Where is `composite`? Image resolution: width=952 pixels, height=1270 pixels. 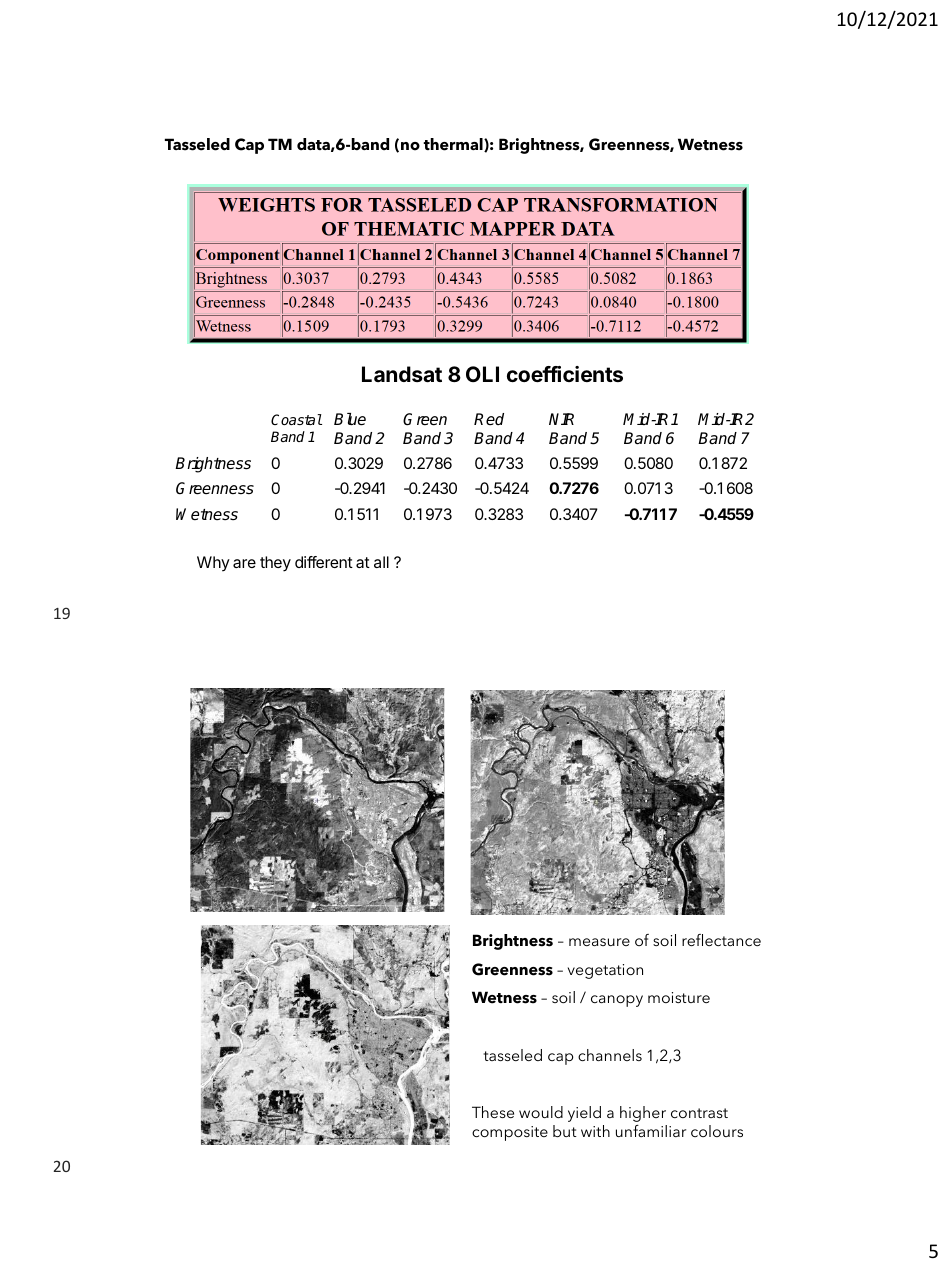 composite is located at coordinates (510, 1133).
